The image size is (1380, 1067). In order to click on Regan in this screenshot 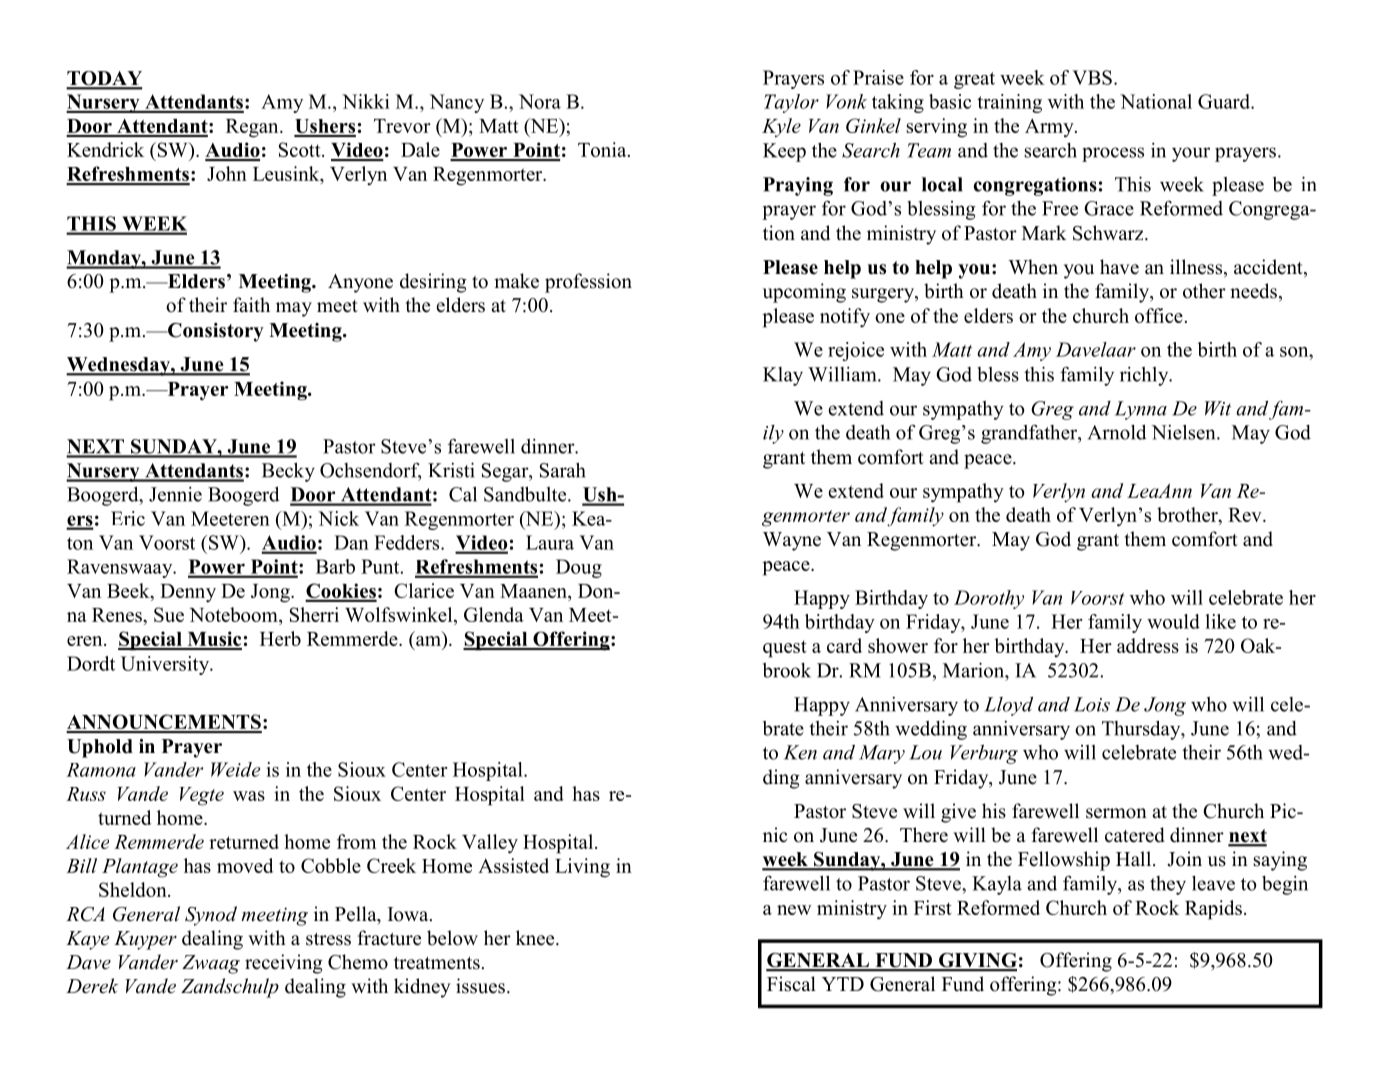, I will do `click(253, 128)`.
